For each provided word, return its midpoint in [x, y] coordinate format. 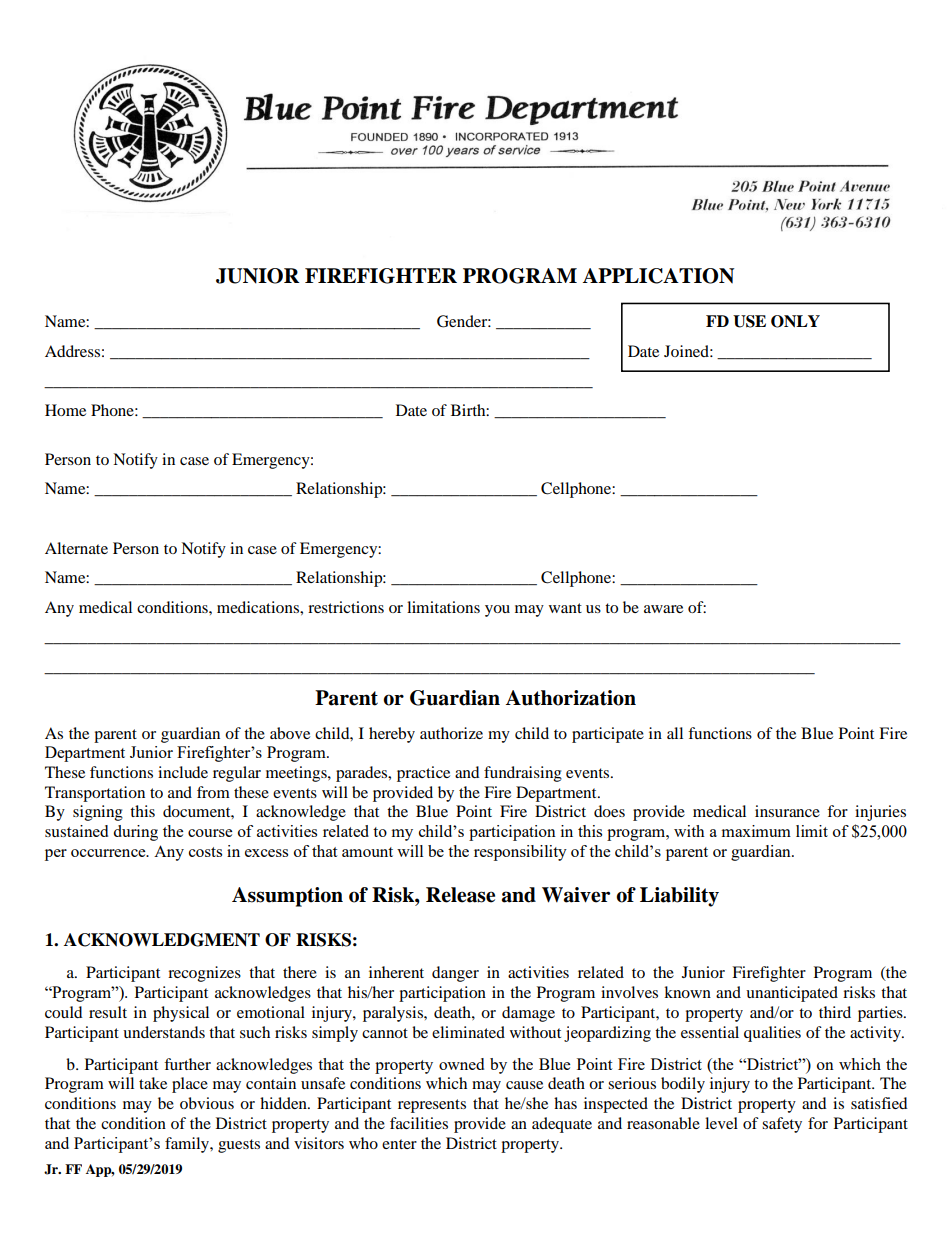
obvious [207, 1103]
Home [65, 410]
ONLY [795, 321]
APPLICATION [658, 276]
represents [432, 1106]
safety [782, 1125]
